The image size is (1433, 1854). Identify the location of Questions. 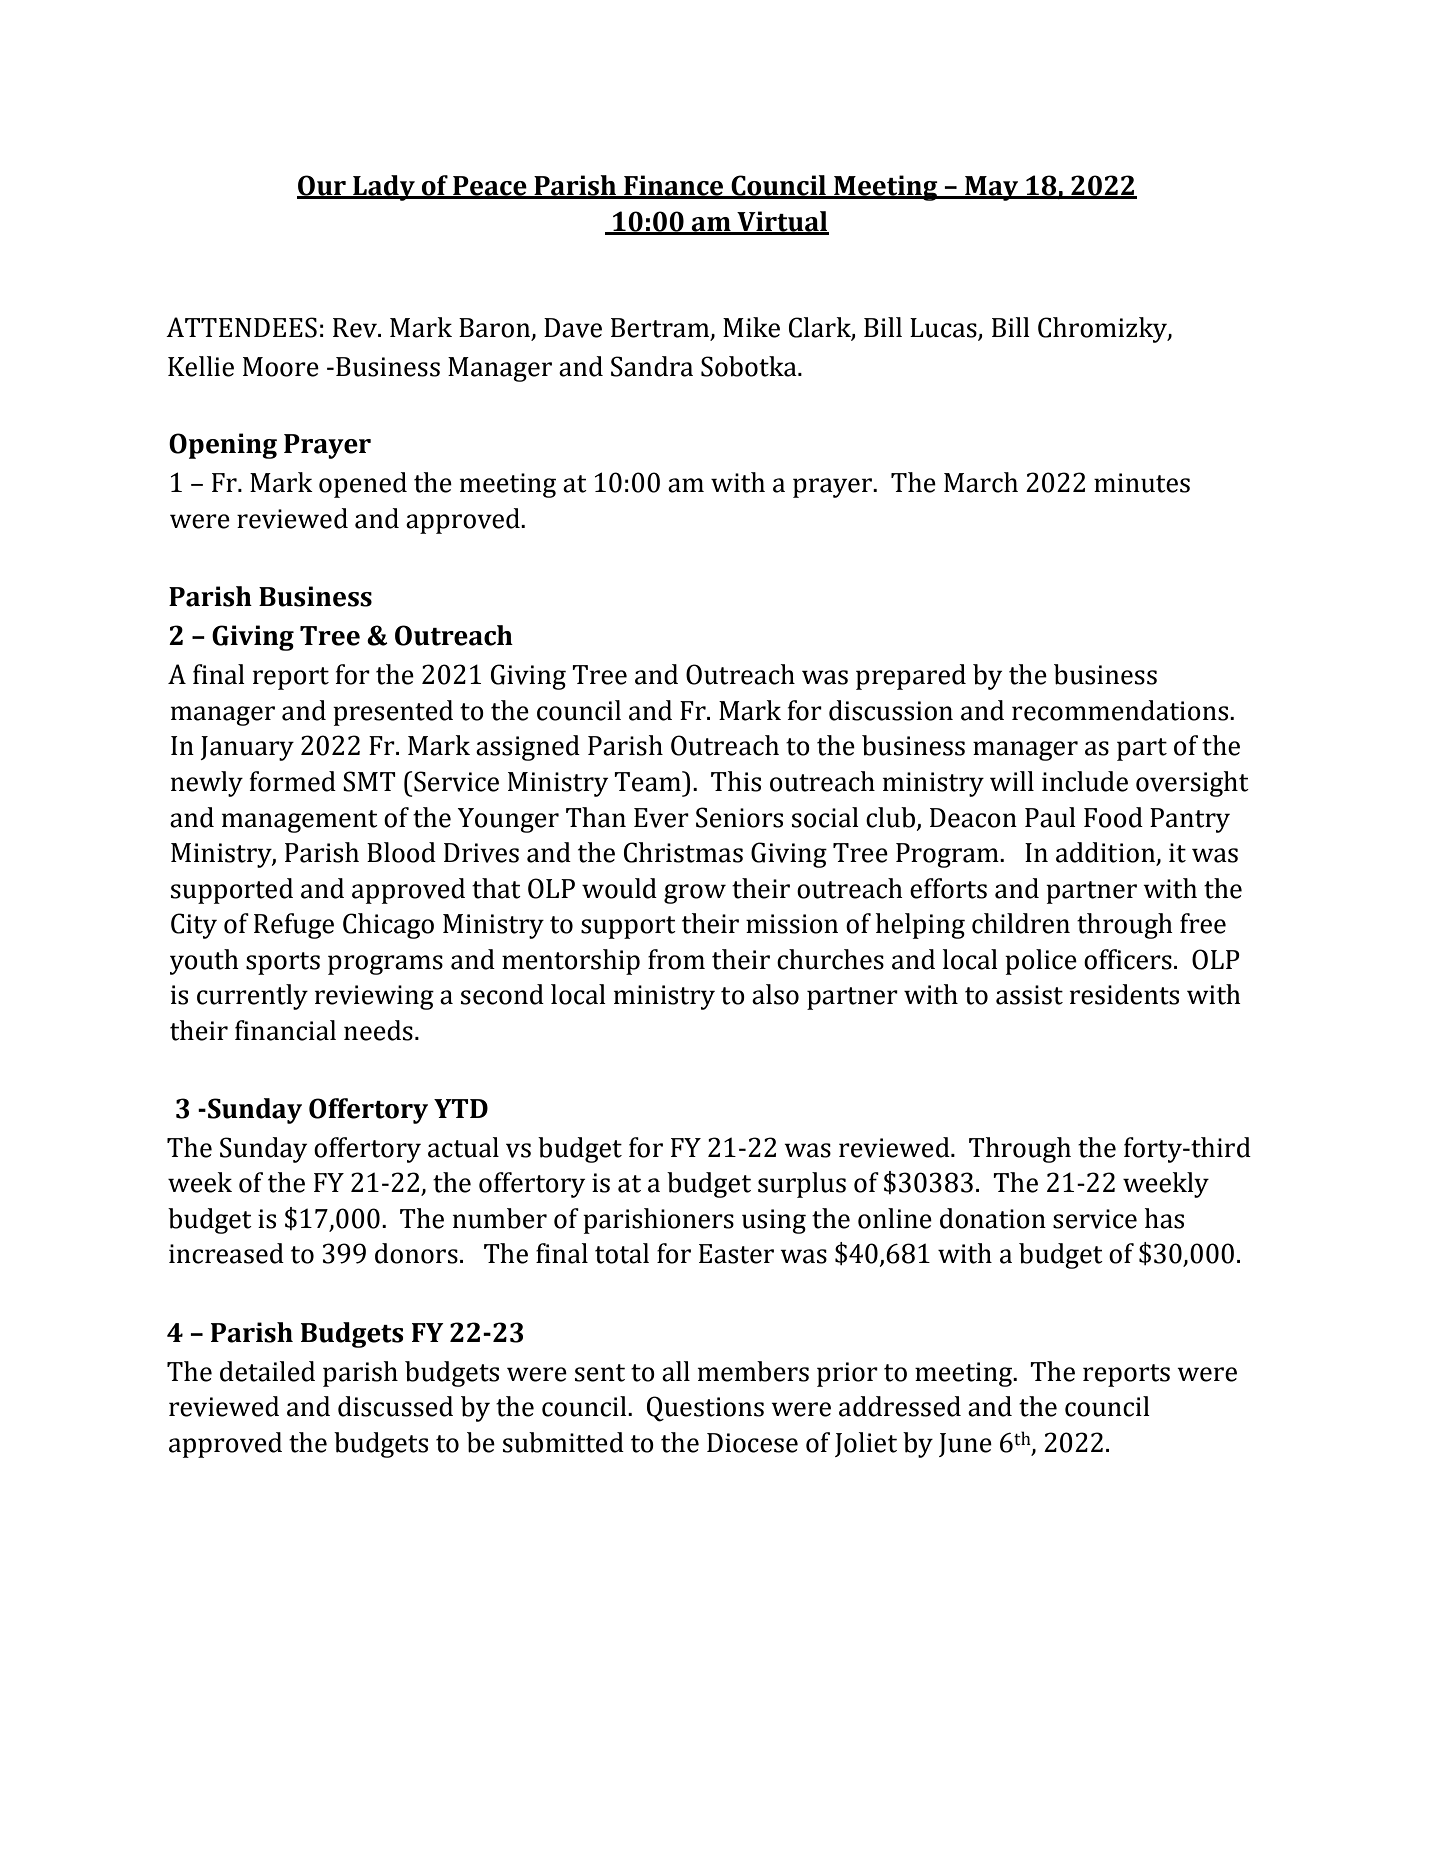
(705, 1409).
